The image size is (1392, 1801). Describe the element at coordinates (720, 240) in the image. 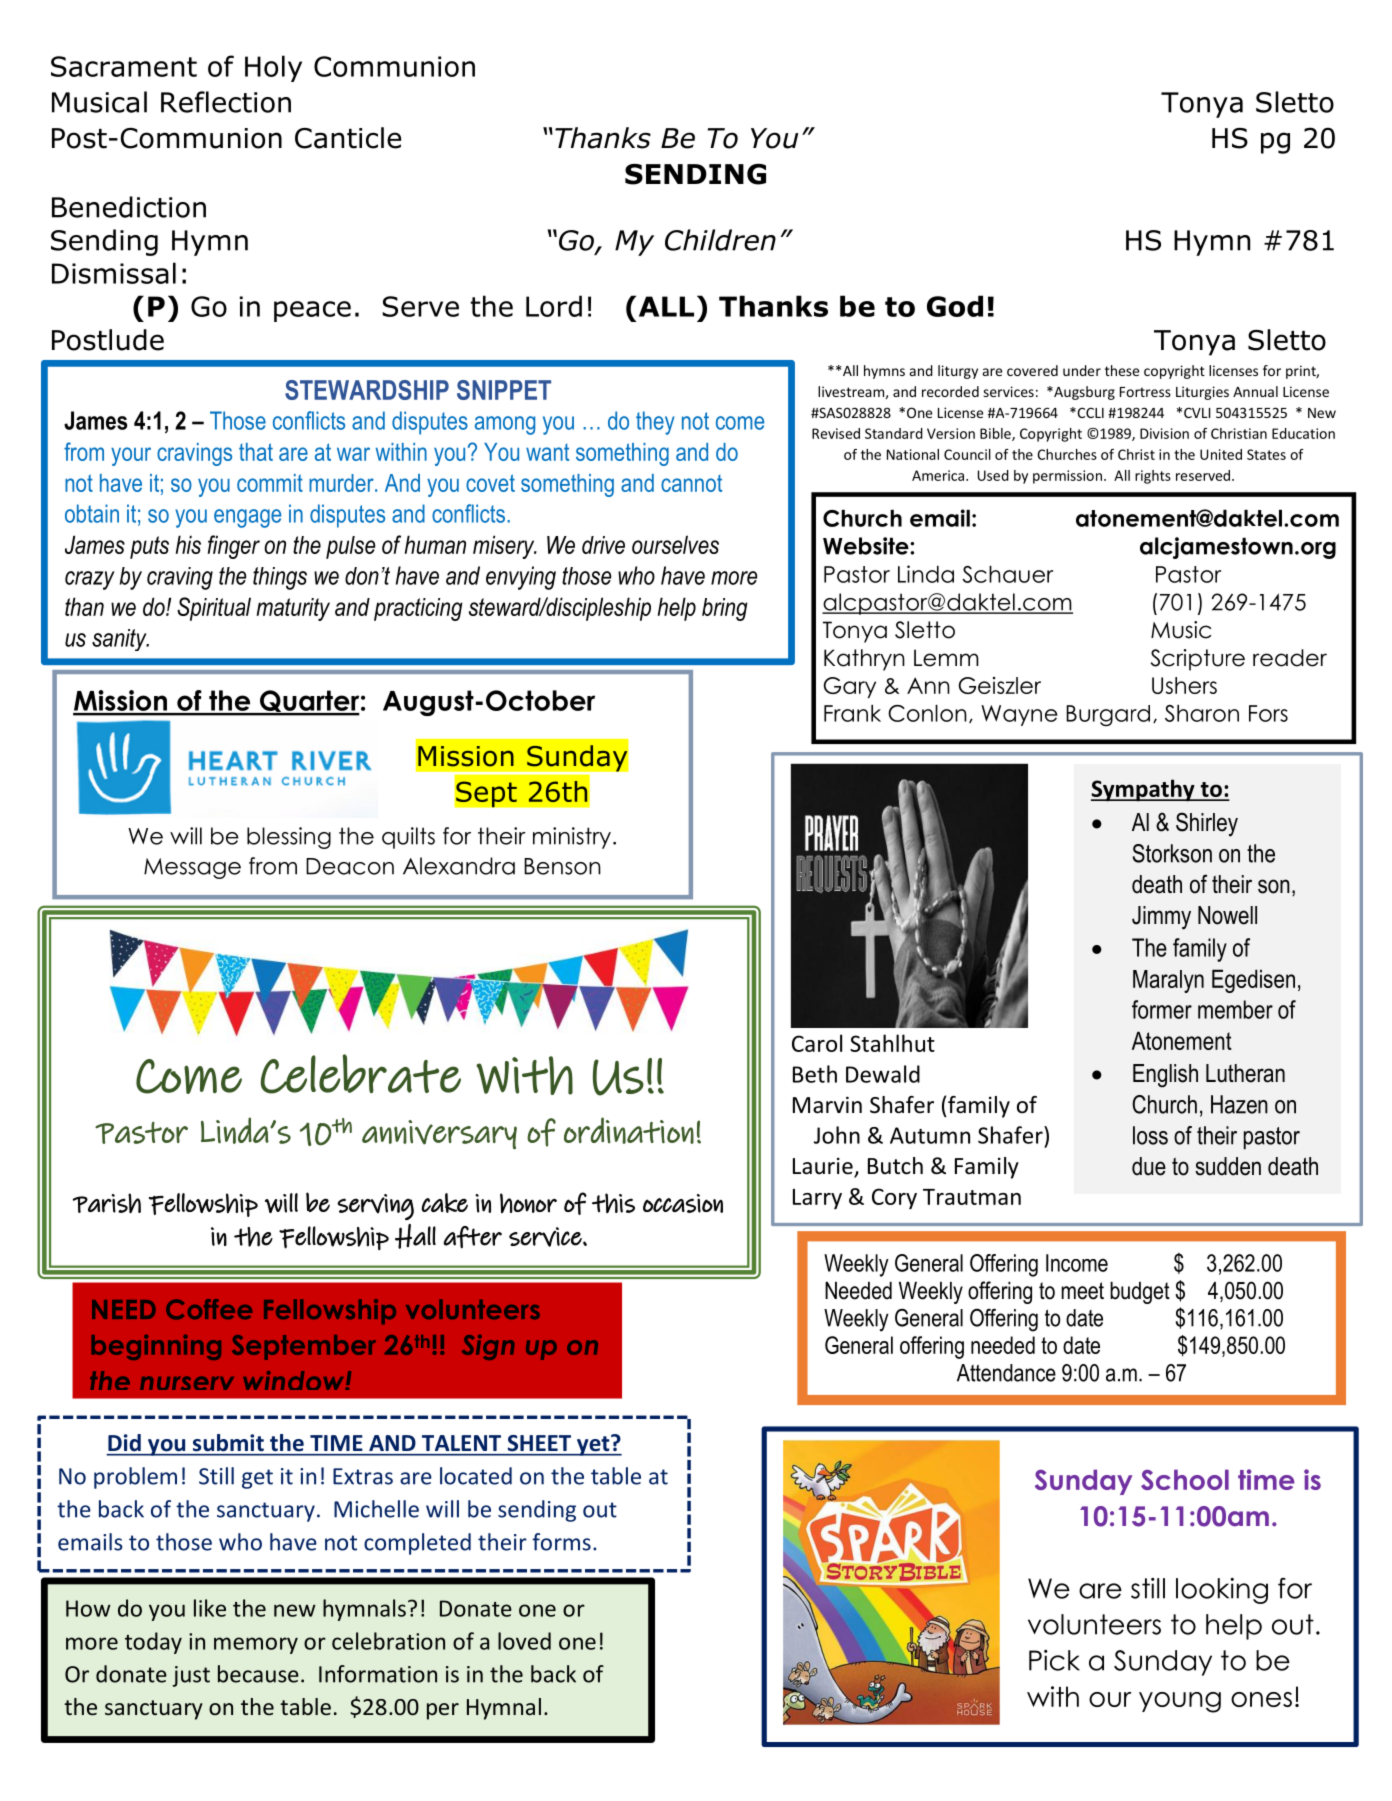

I see `Children` at that location.
